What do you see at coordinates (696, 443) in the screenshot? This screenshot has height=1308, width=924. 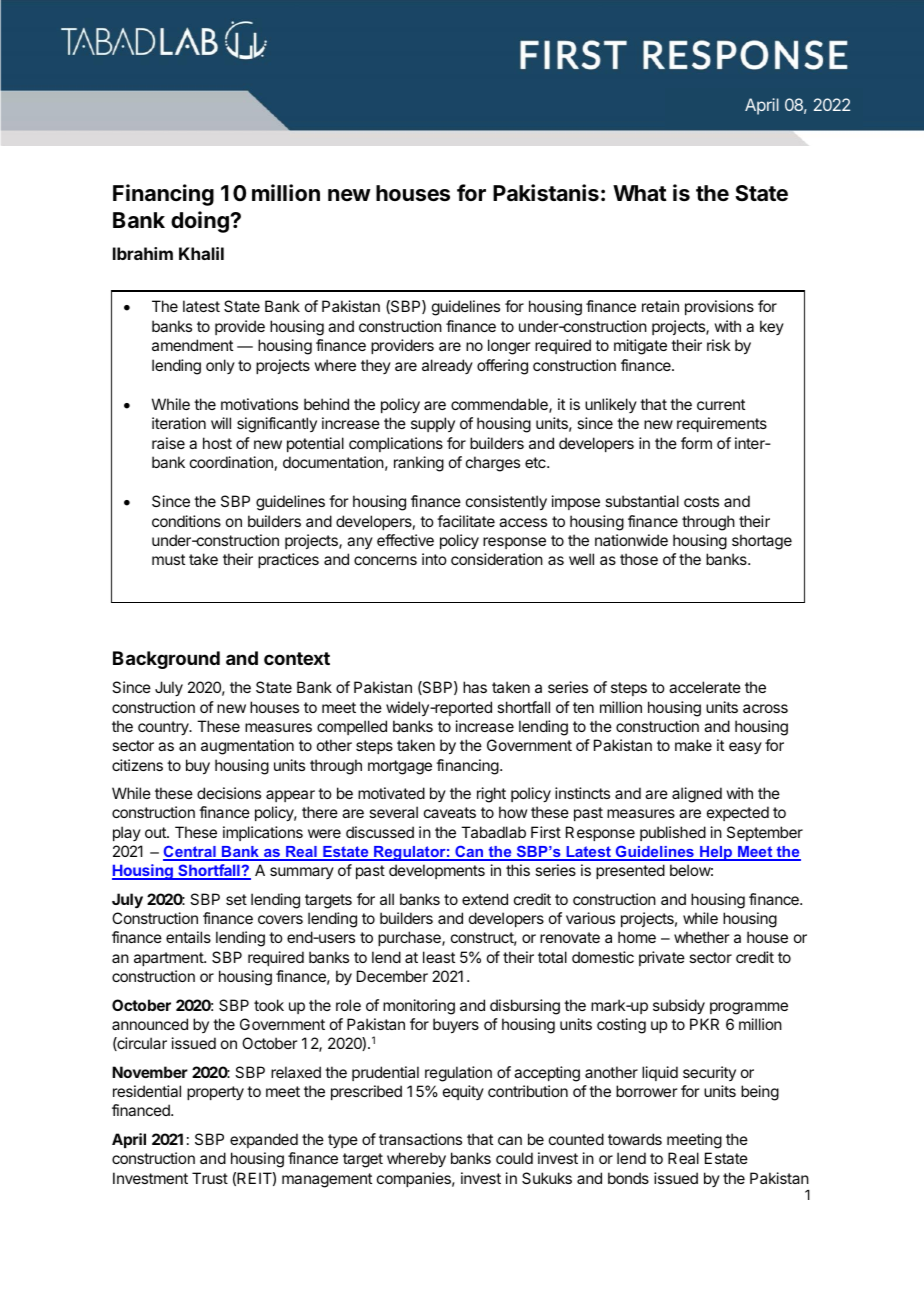 I see `form` at bounding box center [696, 443].
